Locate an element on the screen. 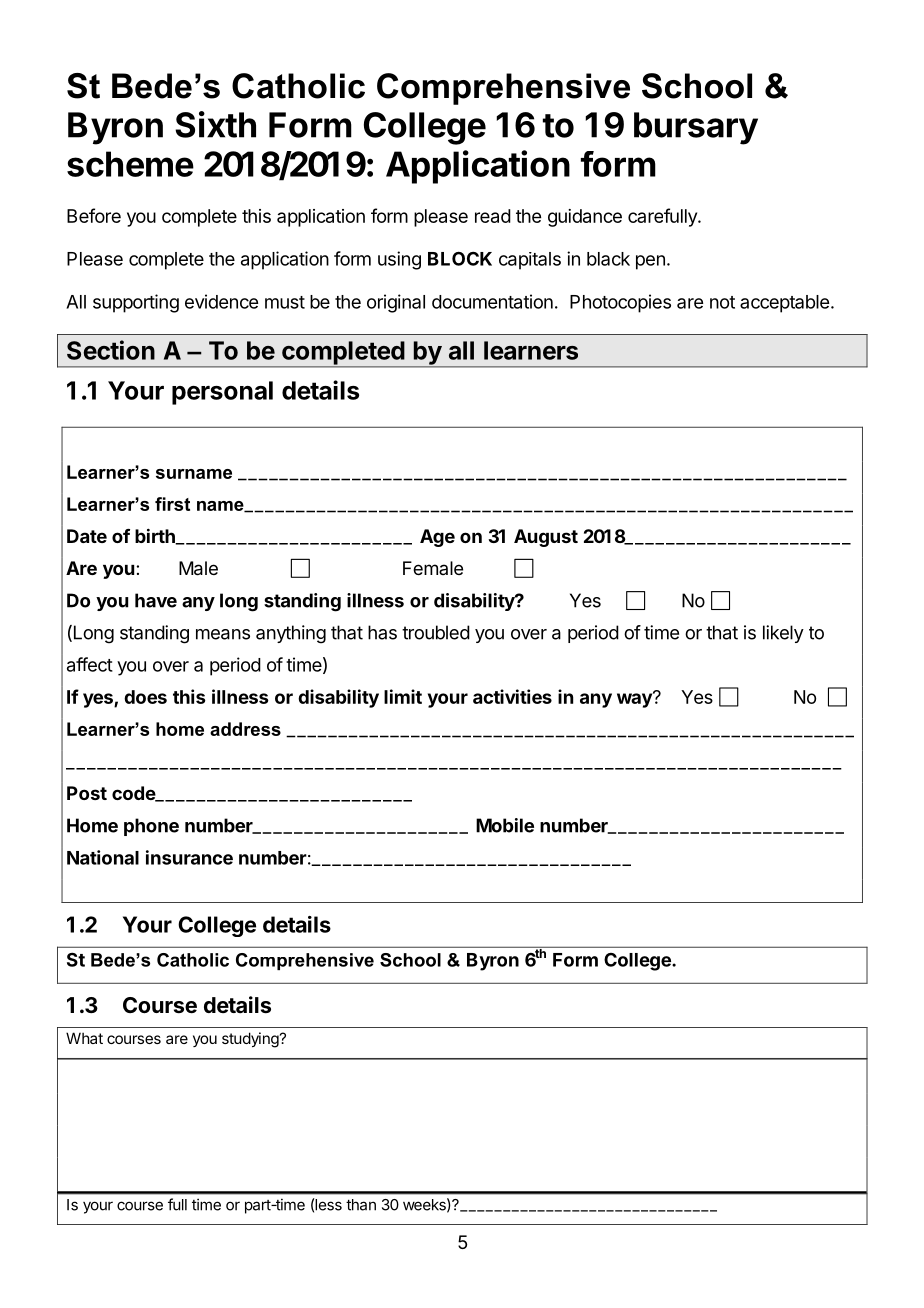  Mobile is located at coordinates (505, 825).
